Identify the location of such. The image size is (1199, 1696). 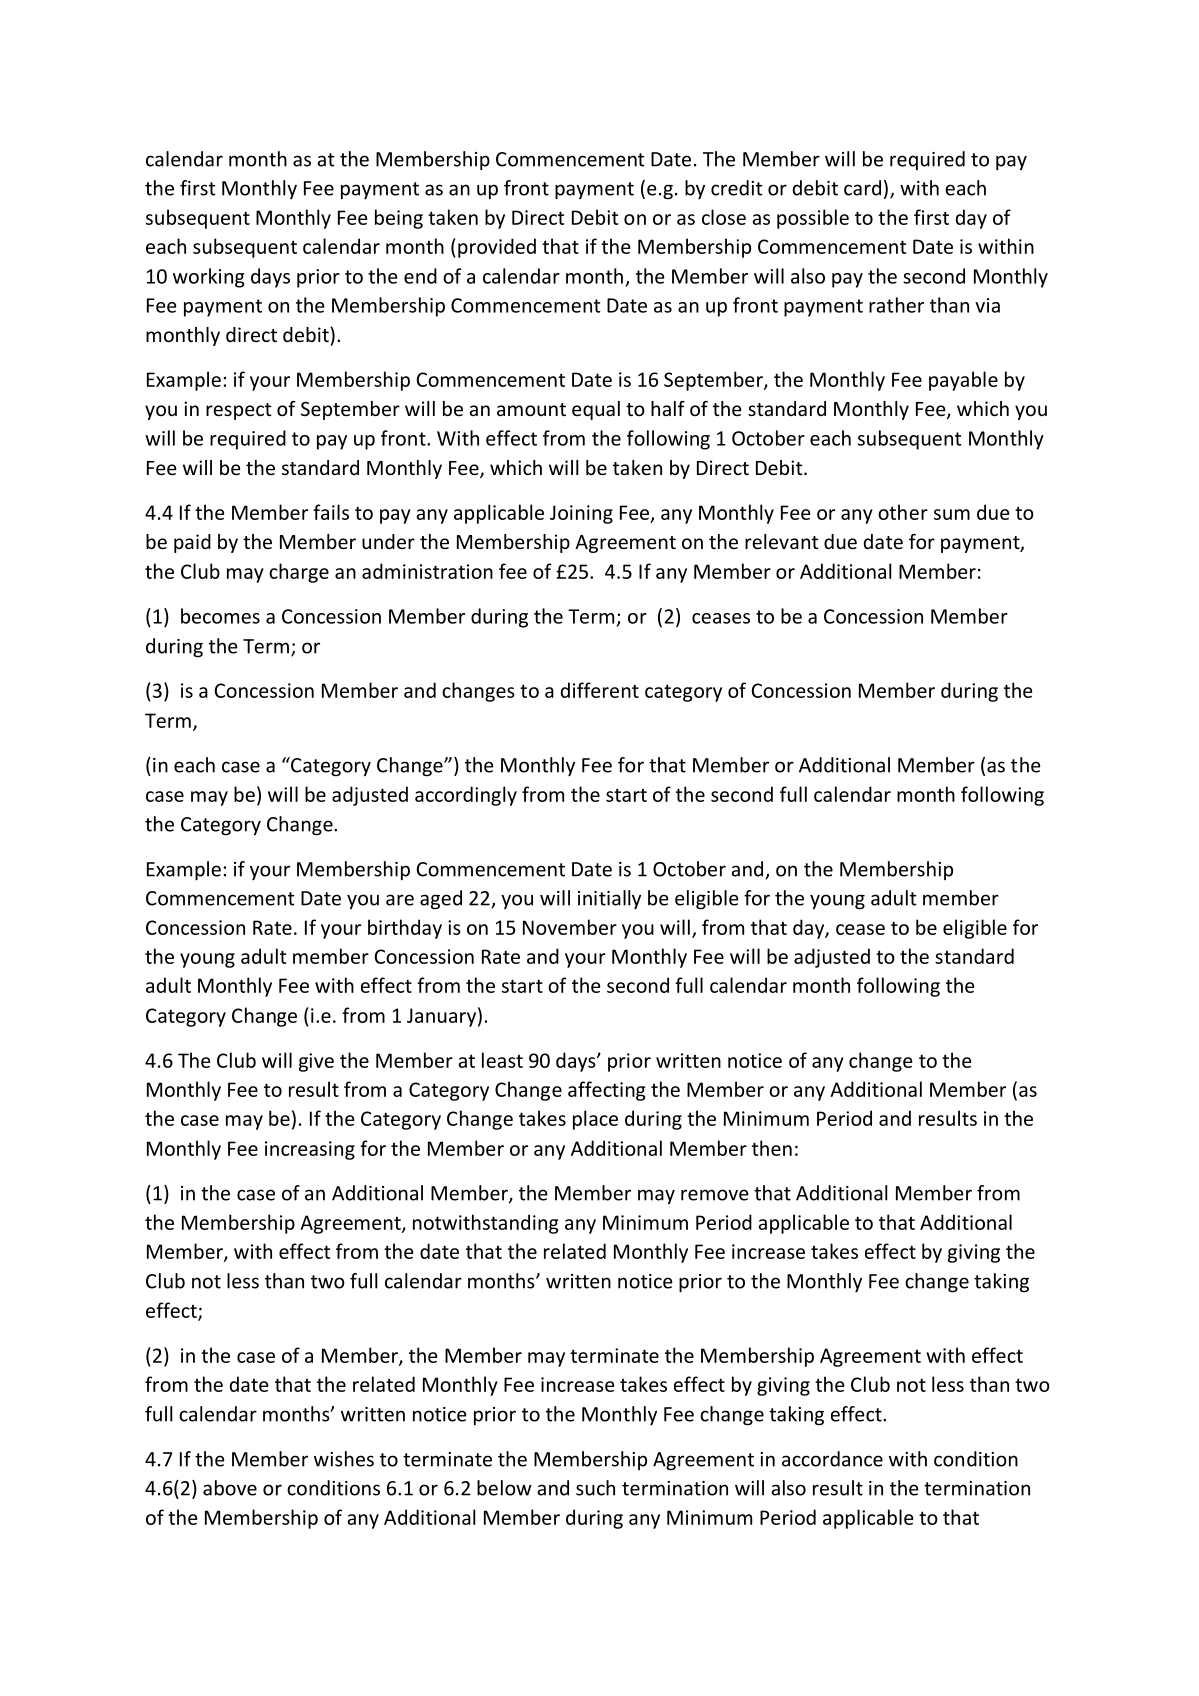
(595, 1488).
